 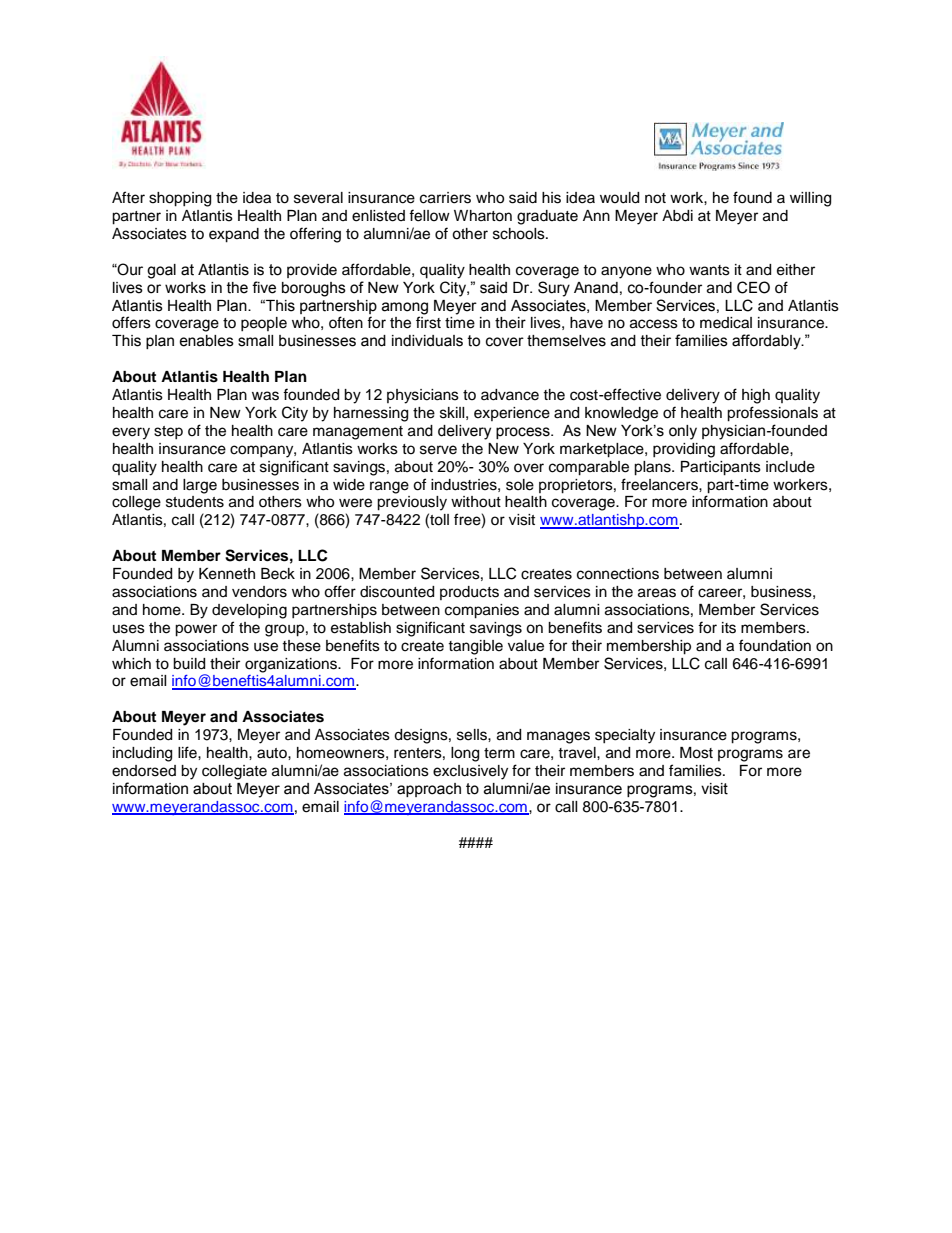 What do you see at coordinates (696, 753) in the document?
I see `Most` at bounding box center [696, 753].
